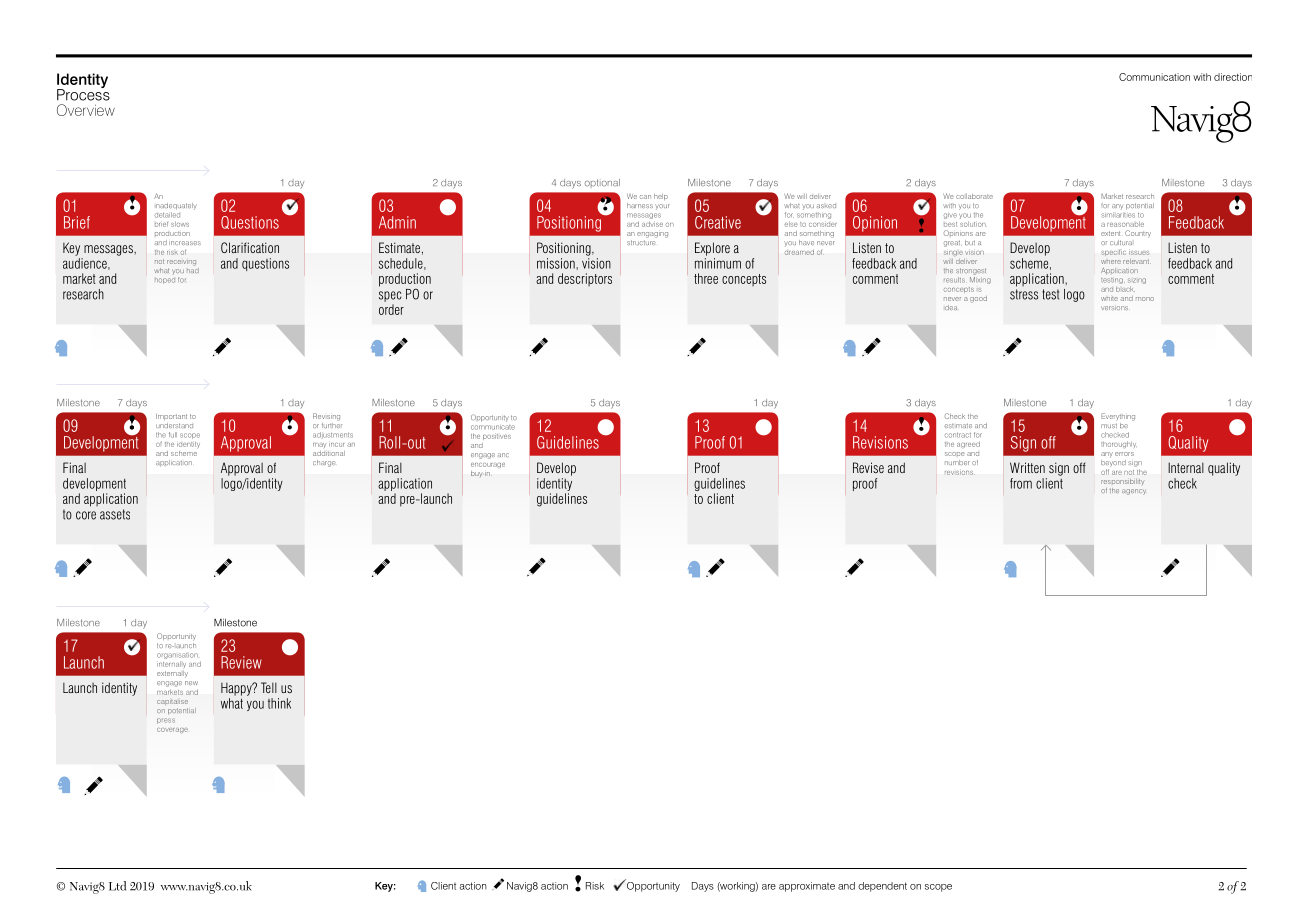  I want to click on charge, so click(324, 463).
